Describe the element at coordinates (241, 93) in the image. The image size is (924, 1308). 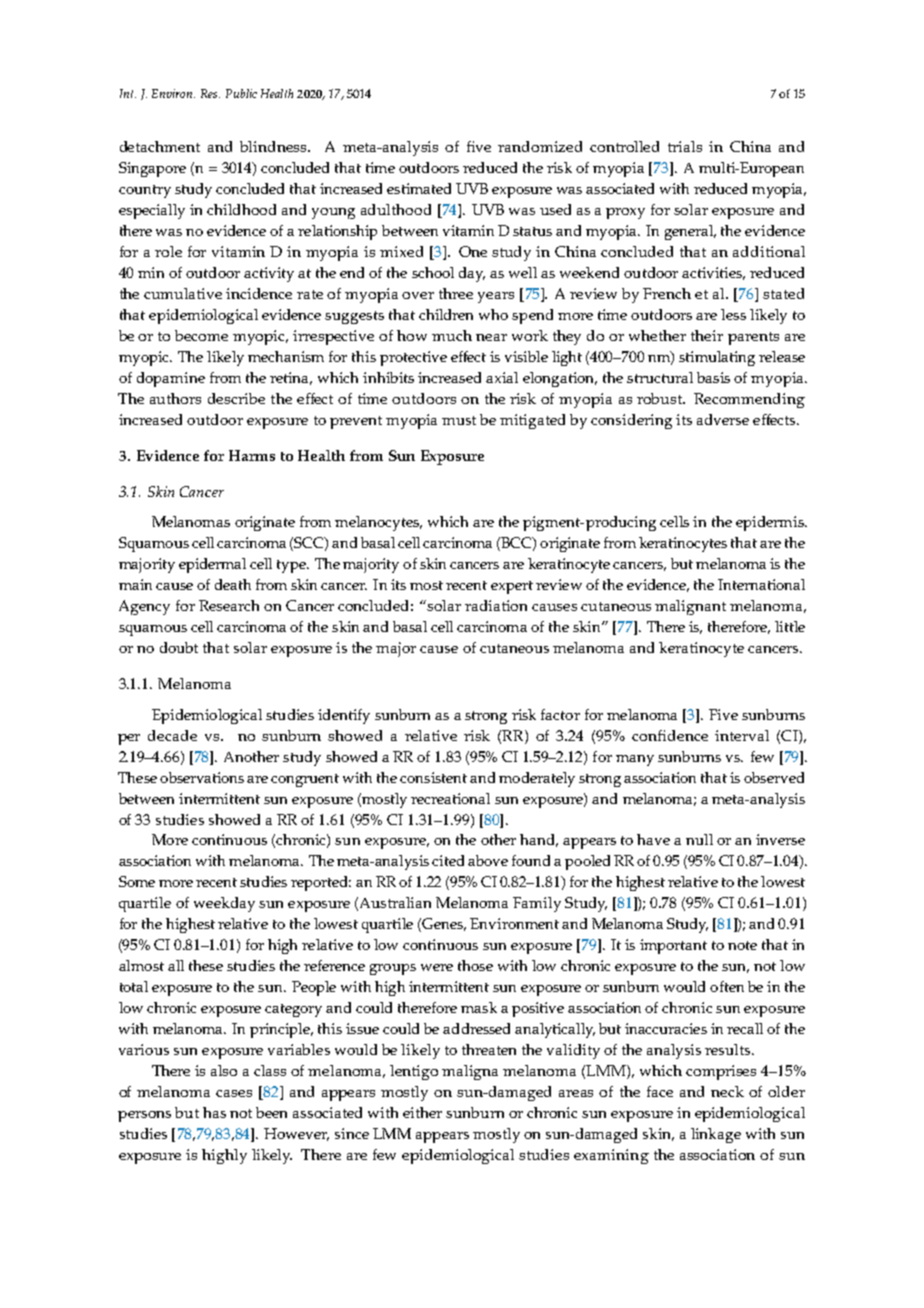
I see `Public` at that location.
